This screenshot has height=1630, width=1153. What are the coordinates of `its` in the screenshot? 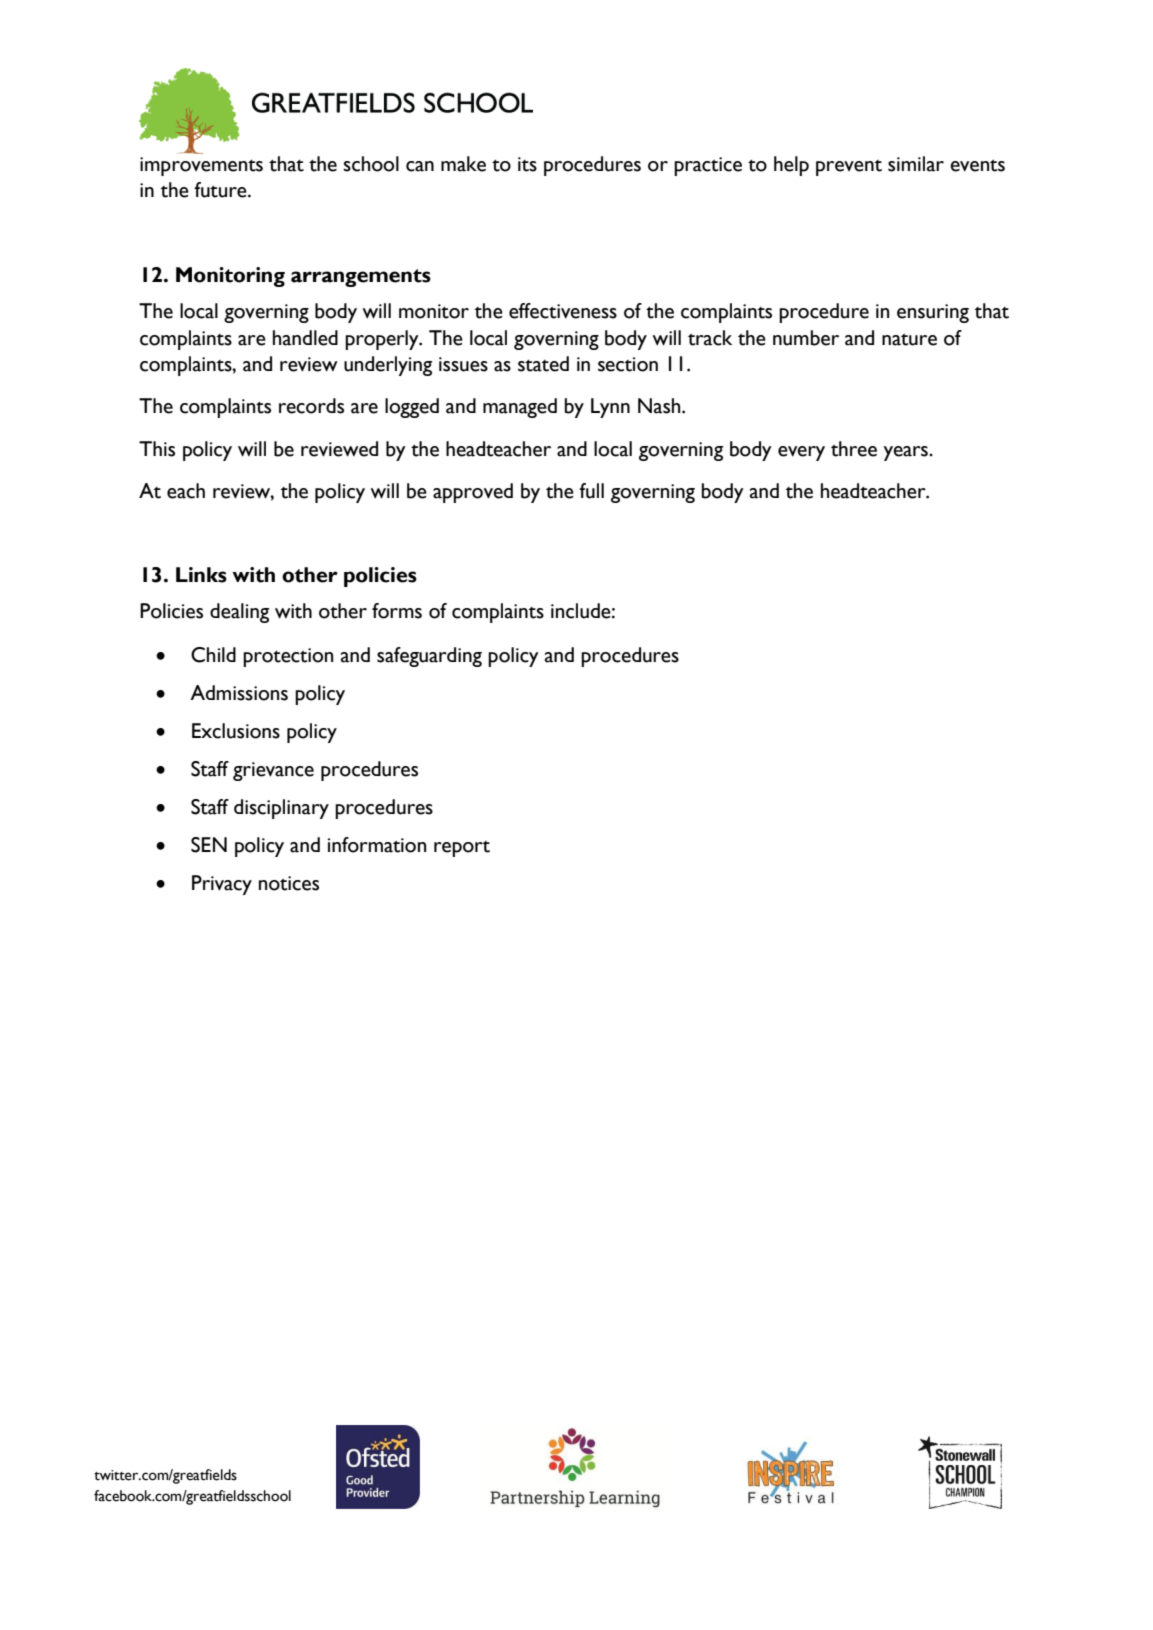 It's located at (527, 164).
